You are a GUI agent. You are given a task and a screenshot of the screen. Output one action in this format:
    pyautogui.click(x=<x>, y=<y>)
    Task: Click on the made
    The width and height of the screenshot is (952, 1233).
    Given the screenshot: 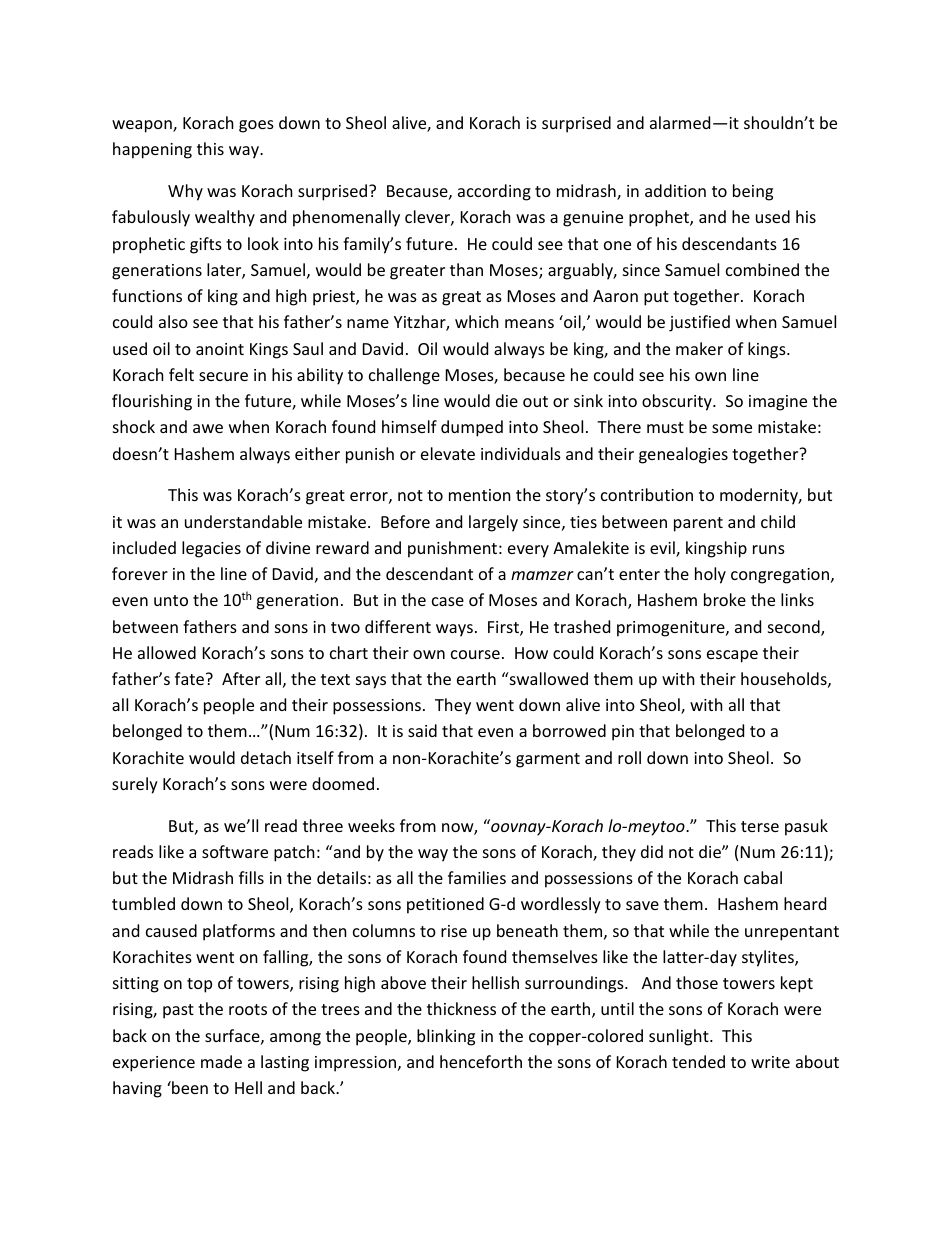 What is the action you would take?
    pyautogui.click(x=221, y=1061)
